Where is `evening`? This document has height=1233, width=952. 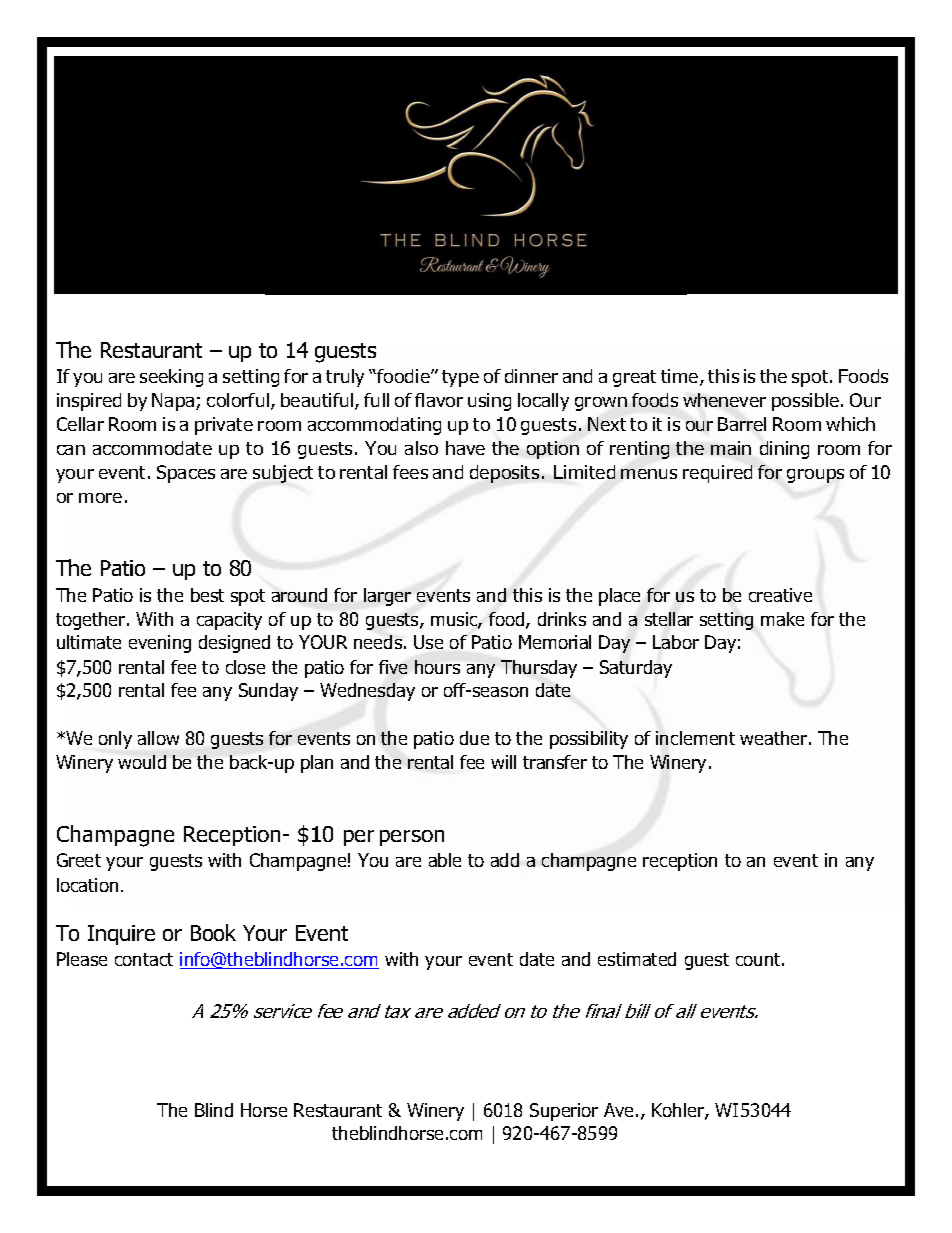
evening is located at coordinates (160, 644).
